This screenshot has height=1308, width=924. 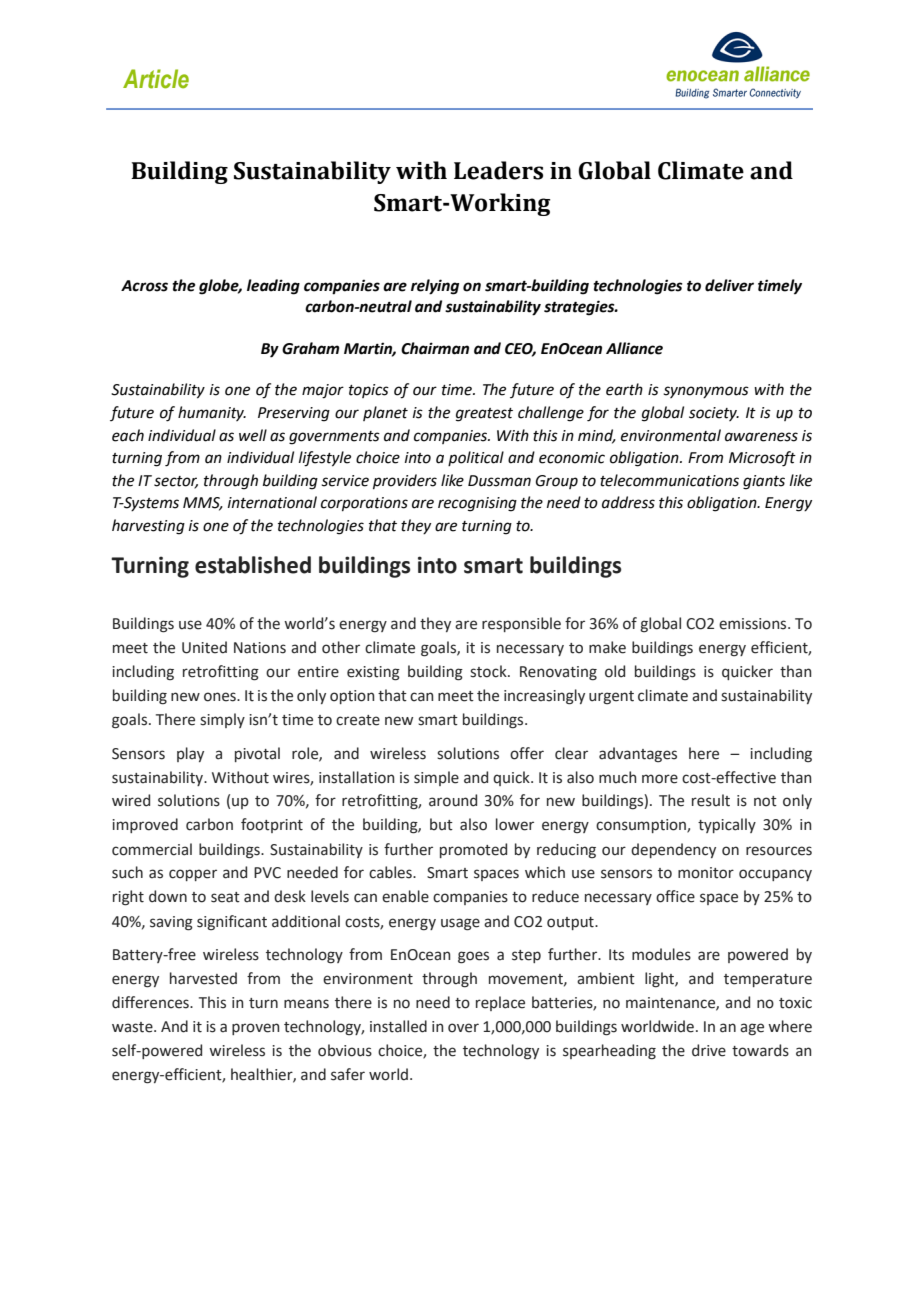 What do you see at coordinates (729, 285) in the screenshot?
I see `deliver` at bounding box center [729, 285].
